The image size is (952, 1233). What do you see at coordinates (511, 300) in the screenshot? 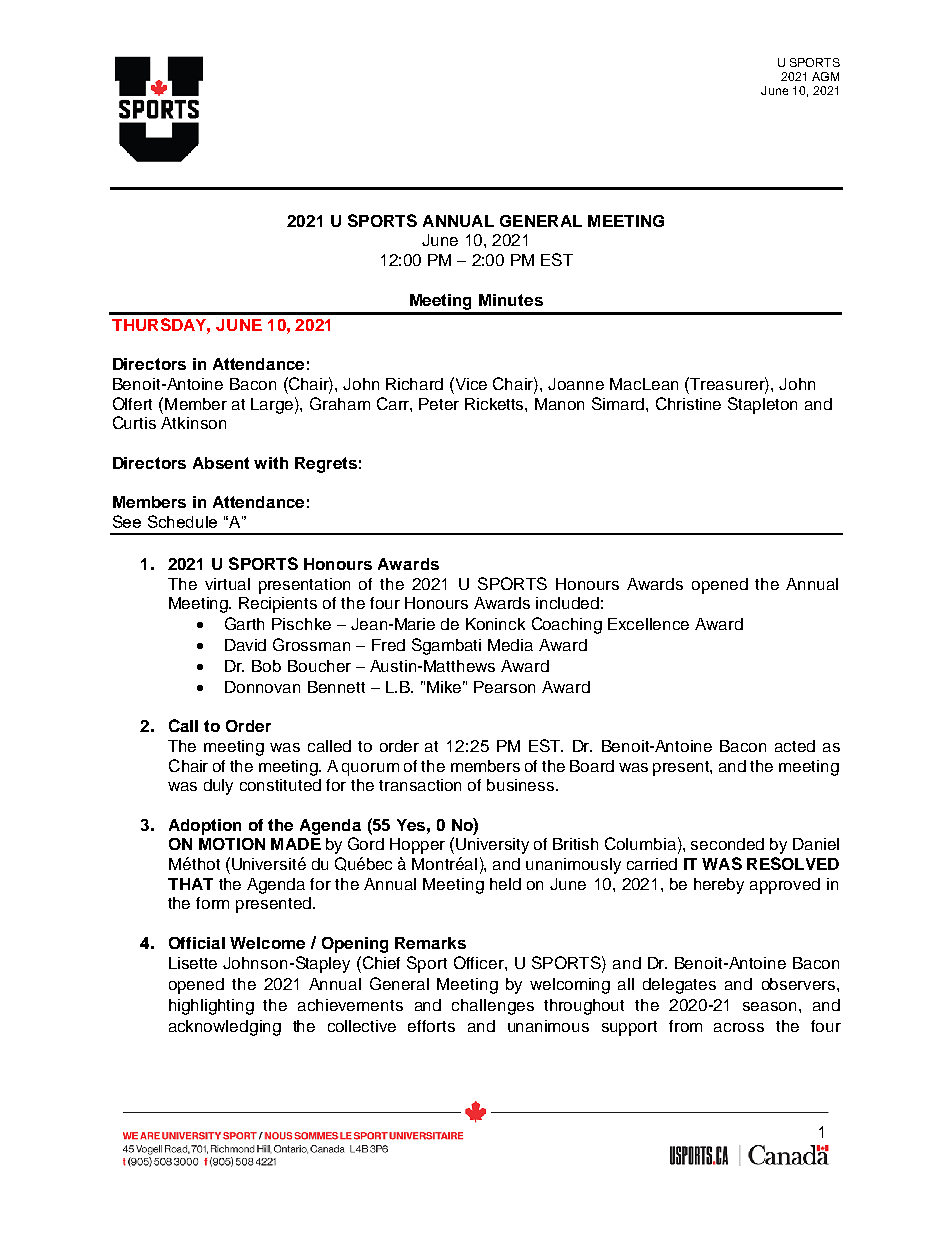
I see `Minutes` at bounding box center [511, 300].
